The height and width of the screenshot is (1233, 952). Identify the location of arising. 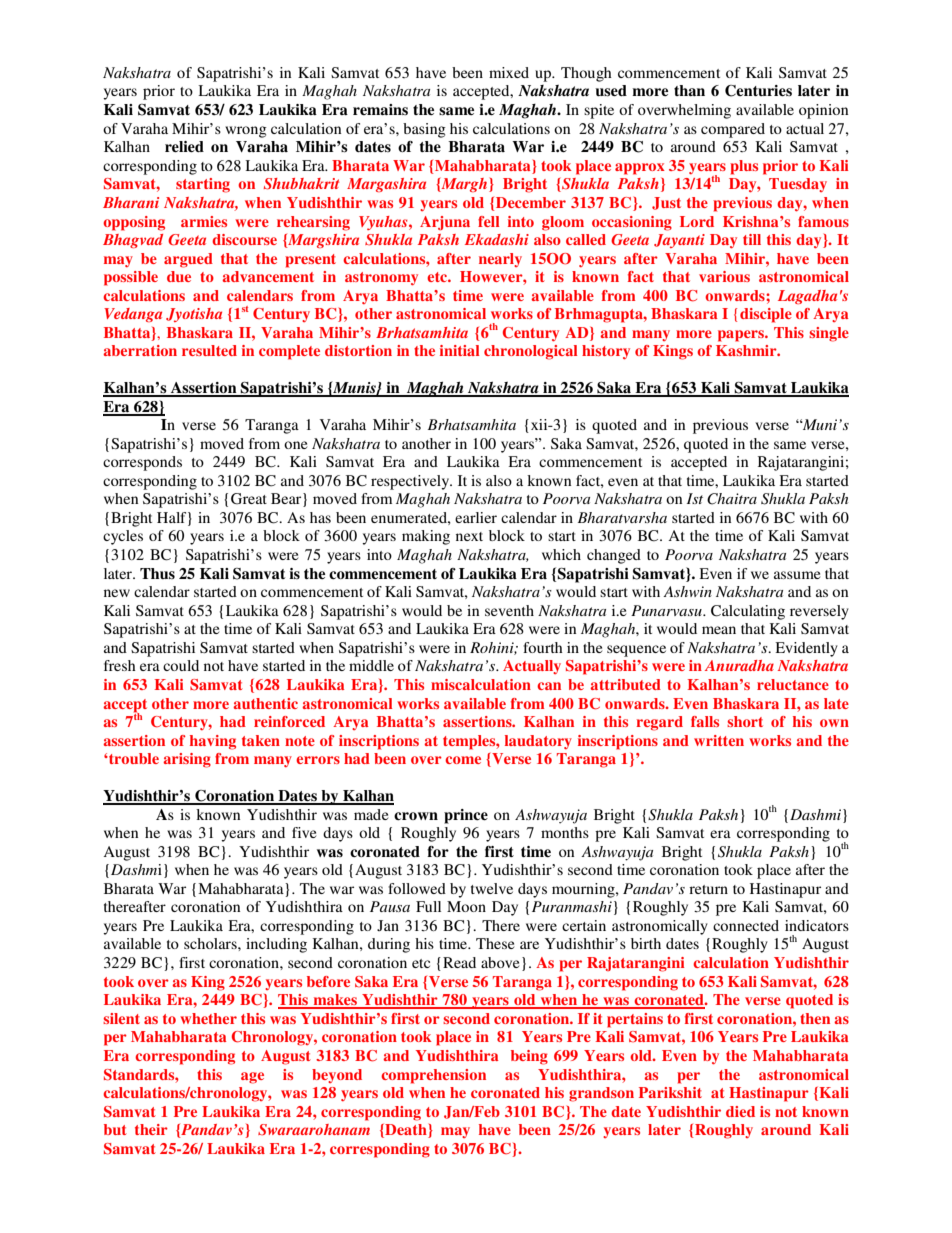
(187, 760).
